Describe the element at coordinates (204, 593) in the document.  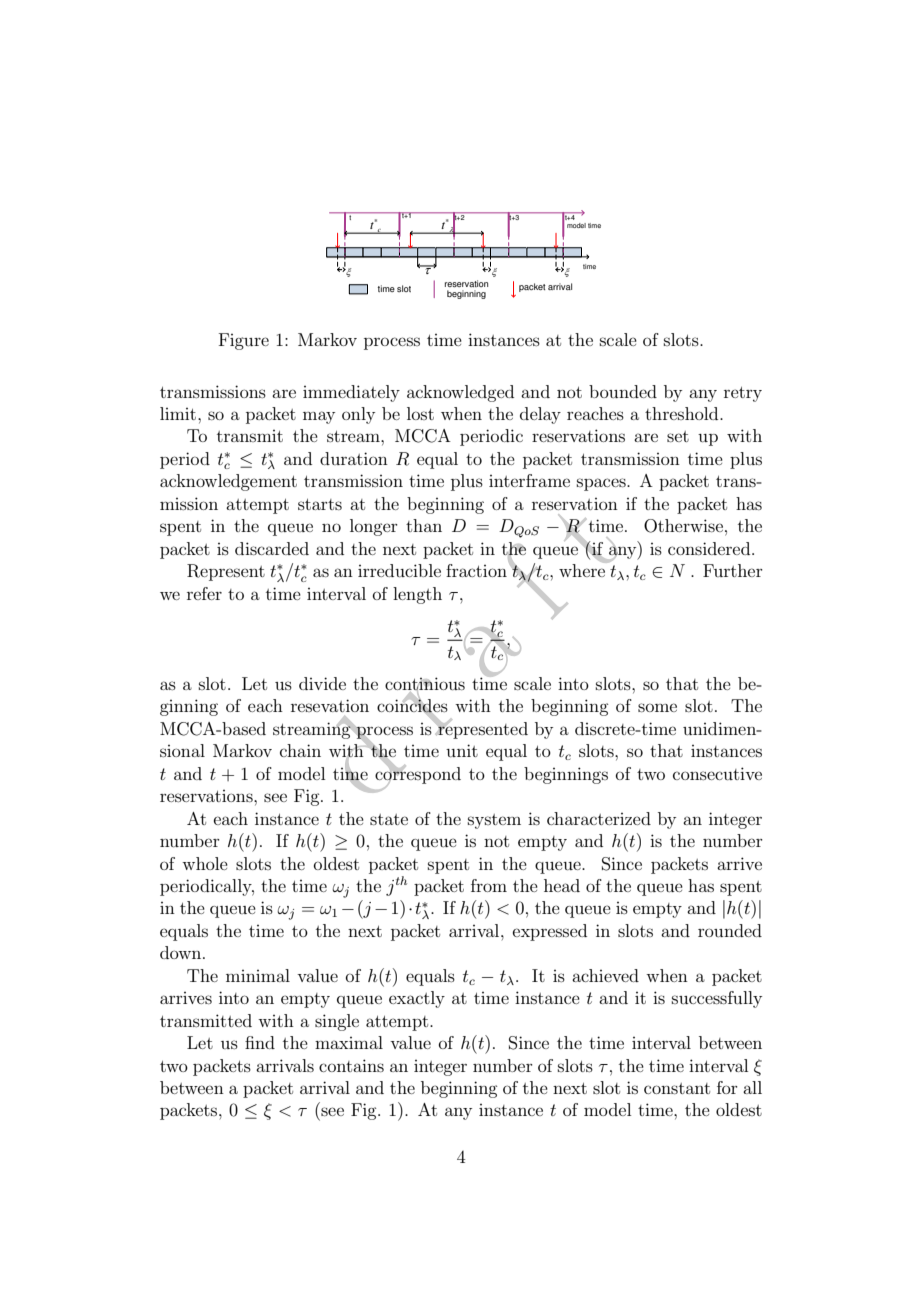
I see `refer` at that location.
